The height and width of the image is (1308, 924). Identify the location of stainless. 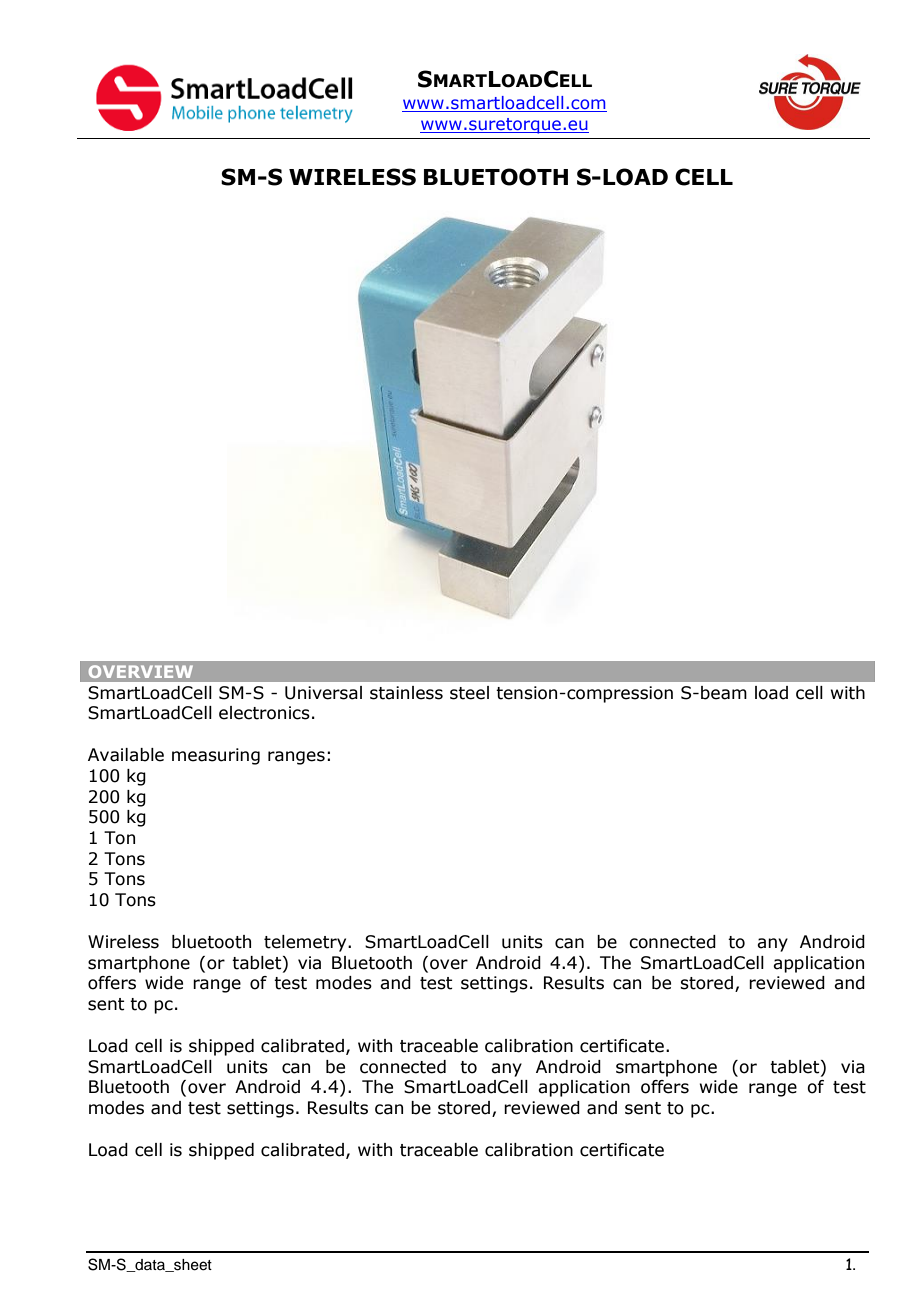
(406, 693).
